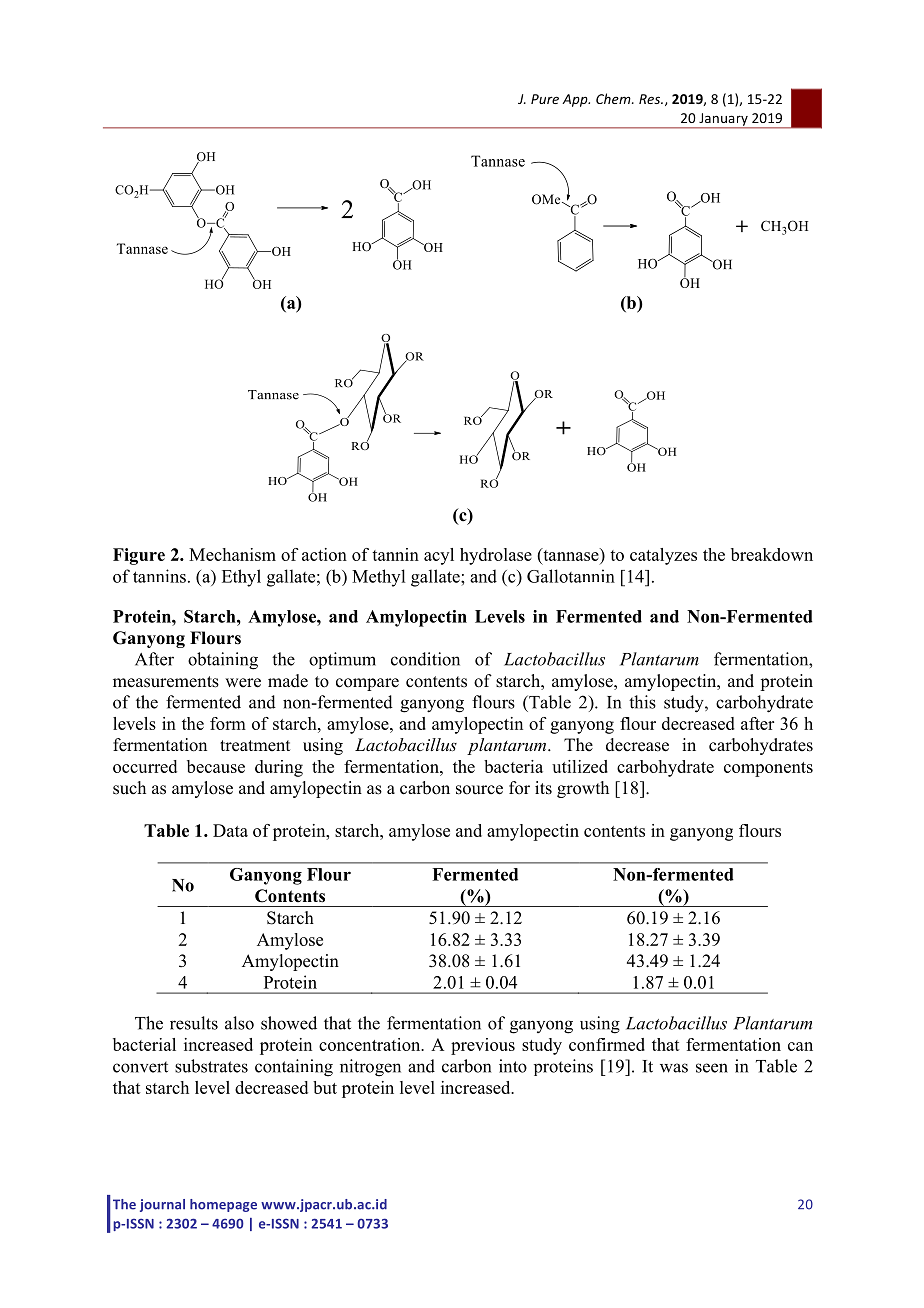 The height and width of the page is (1308, 924). I want to click on Figure, so click(139, 556).
